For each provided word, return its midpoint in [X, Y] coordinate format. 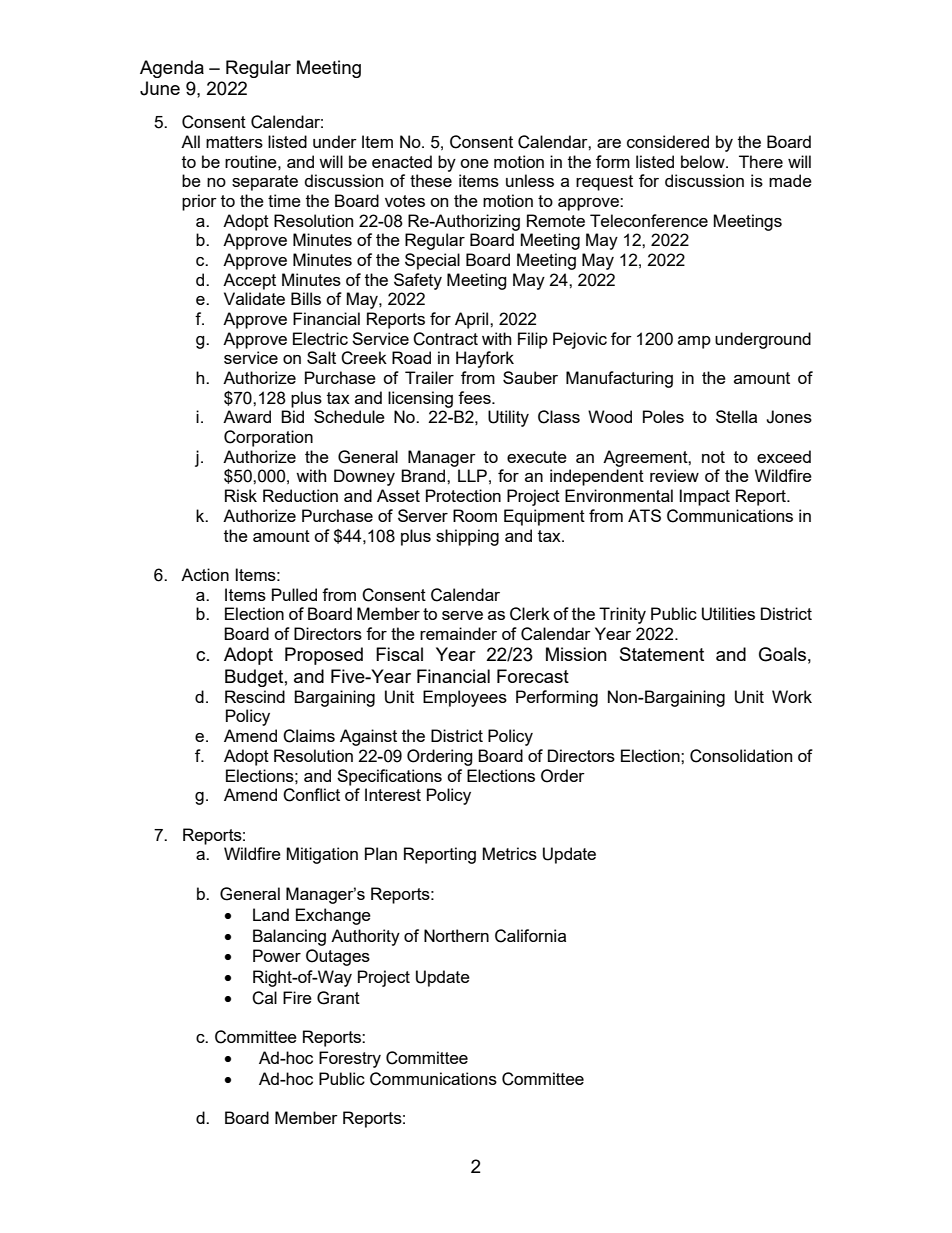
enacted [402, 161]
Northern [456, 935]
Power [277, 955]
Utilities [728, 614]
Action [205, 574]
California [530, 936]
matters [234, 142]
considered [668, 141]
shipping [467, 537]
